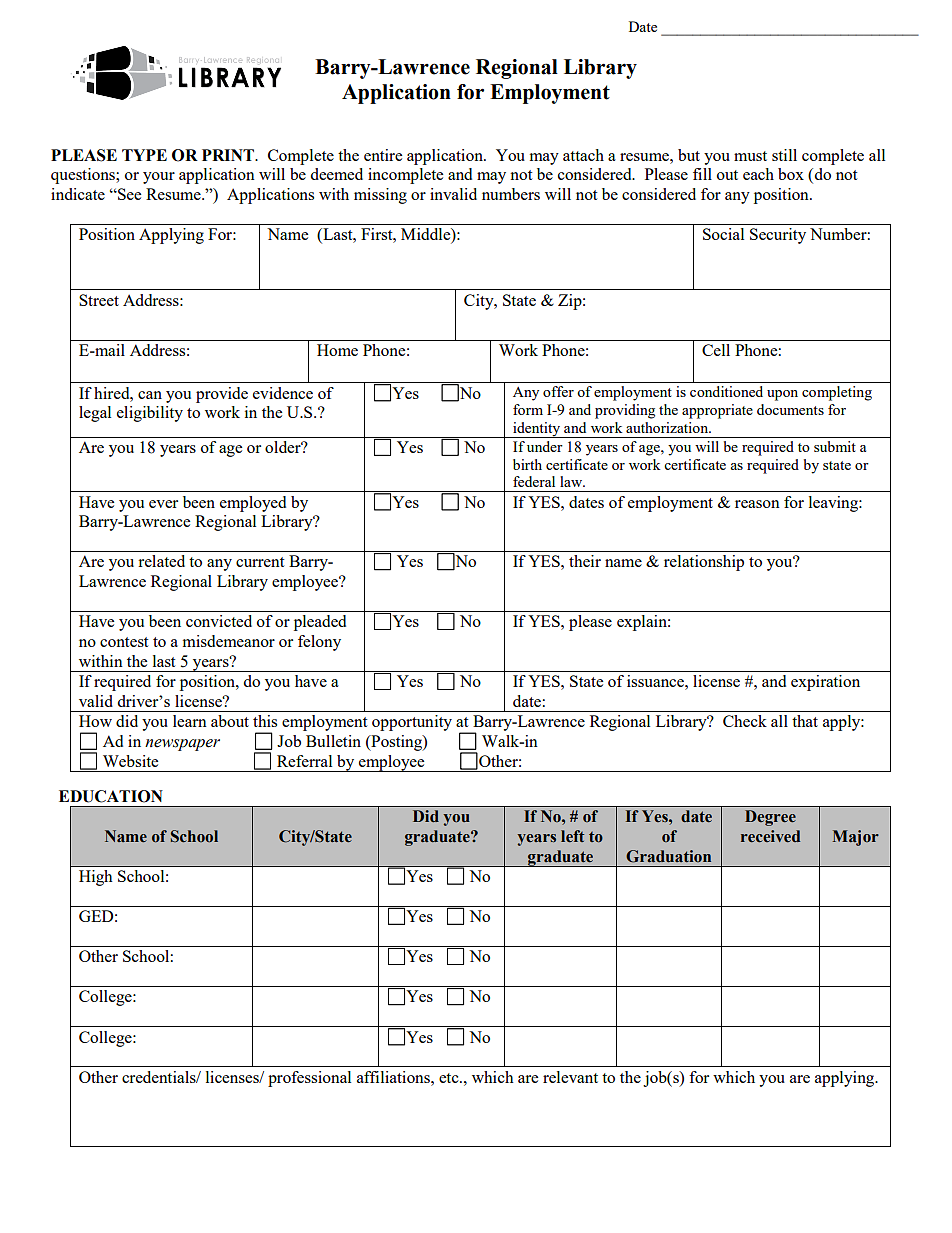  I want to click on birth, so click(527, 464).
